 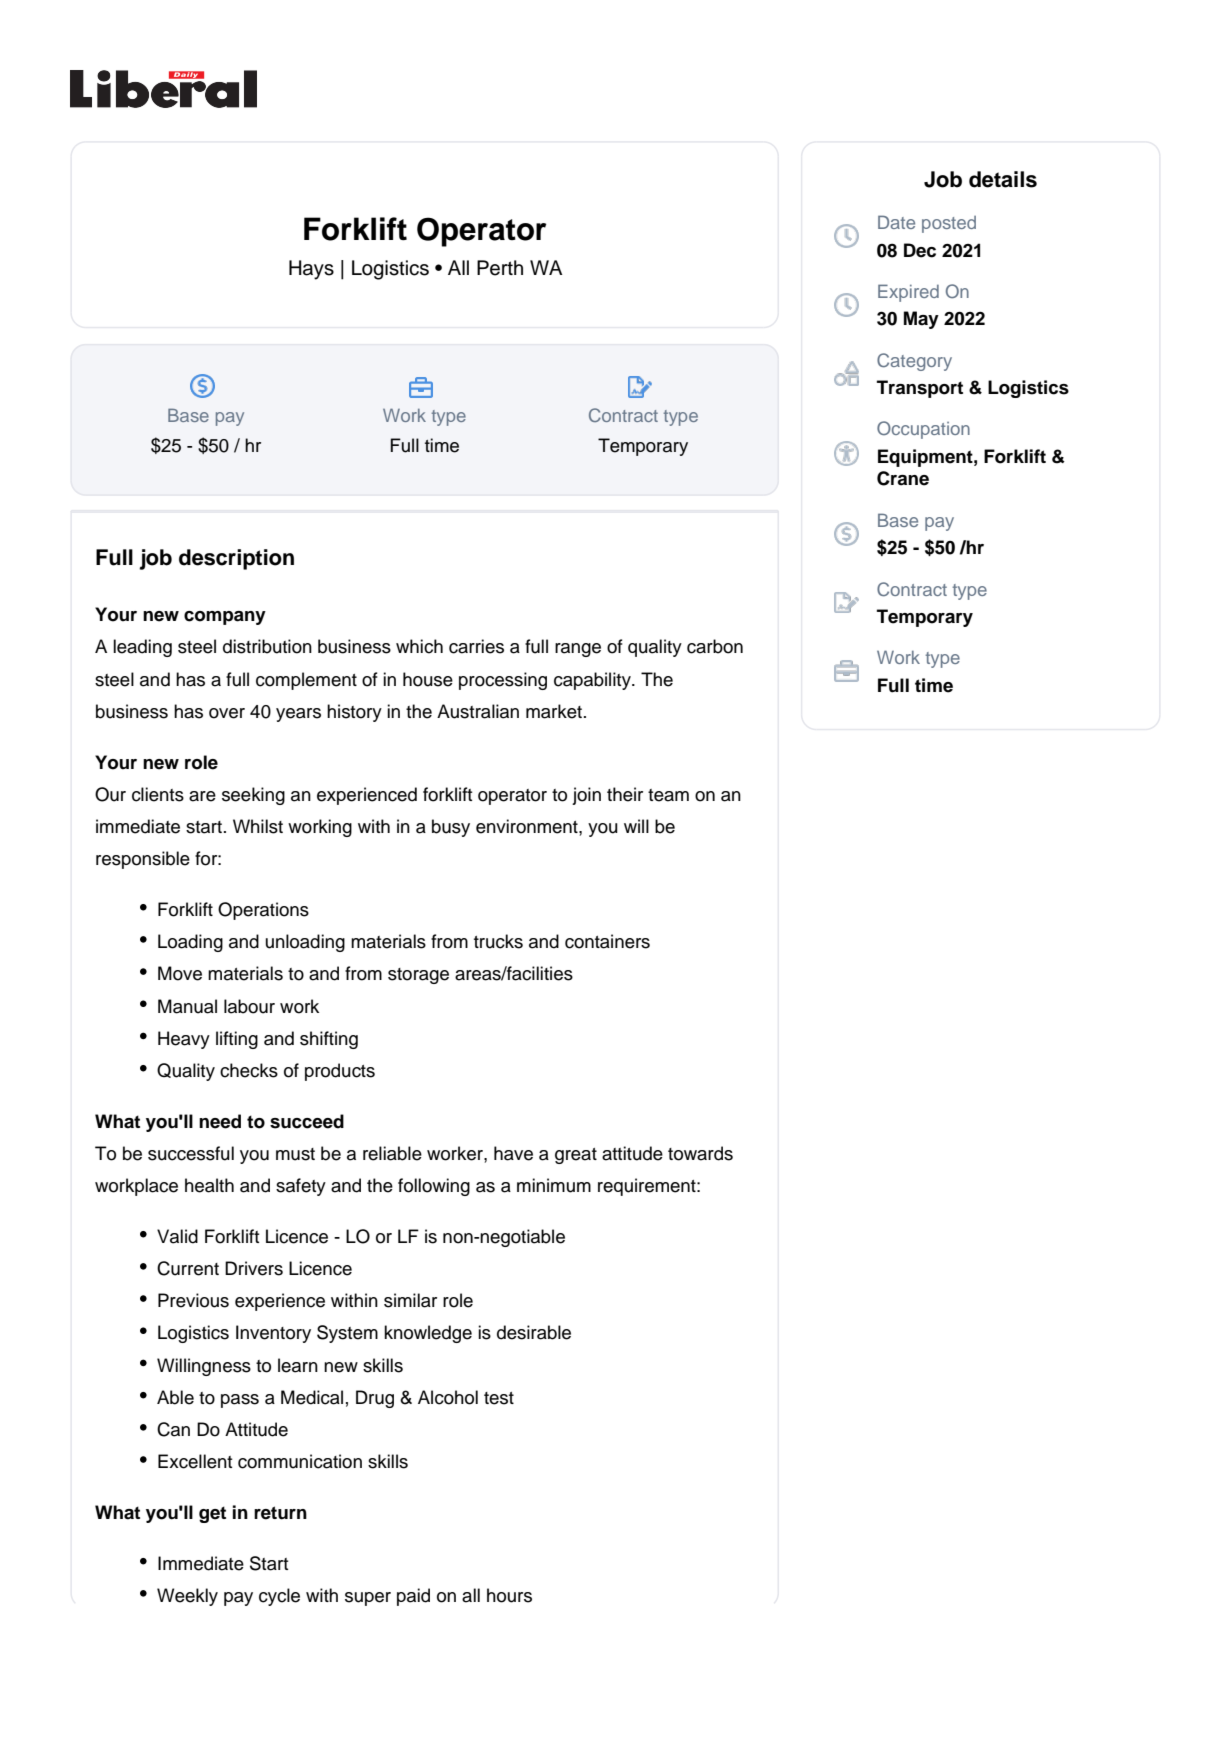 I want to click on Hays, so click(x=311, y=270).
